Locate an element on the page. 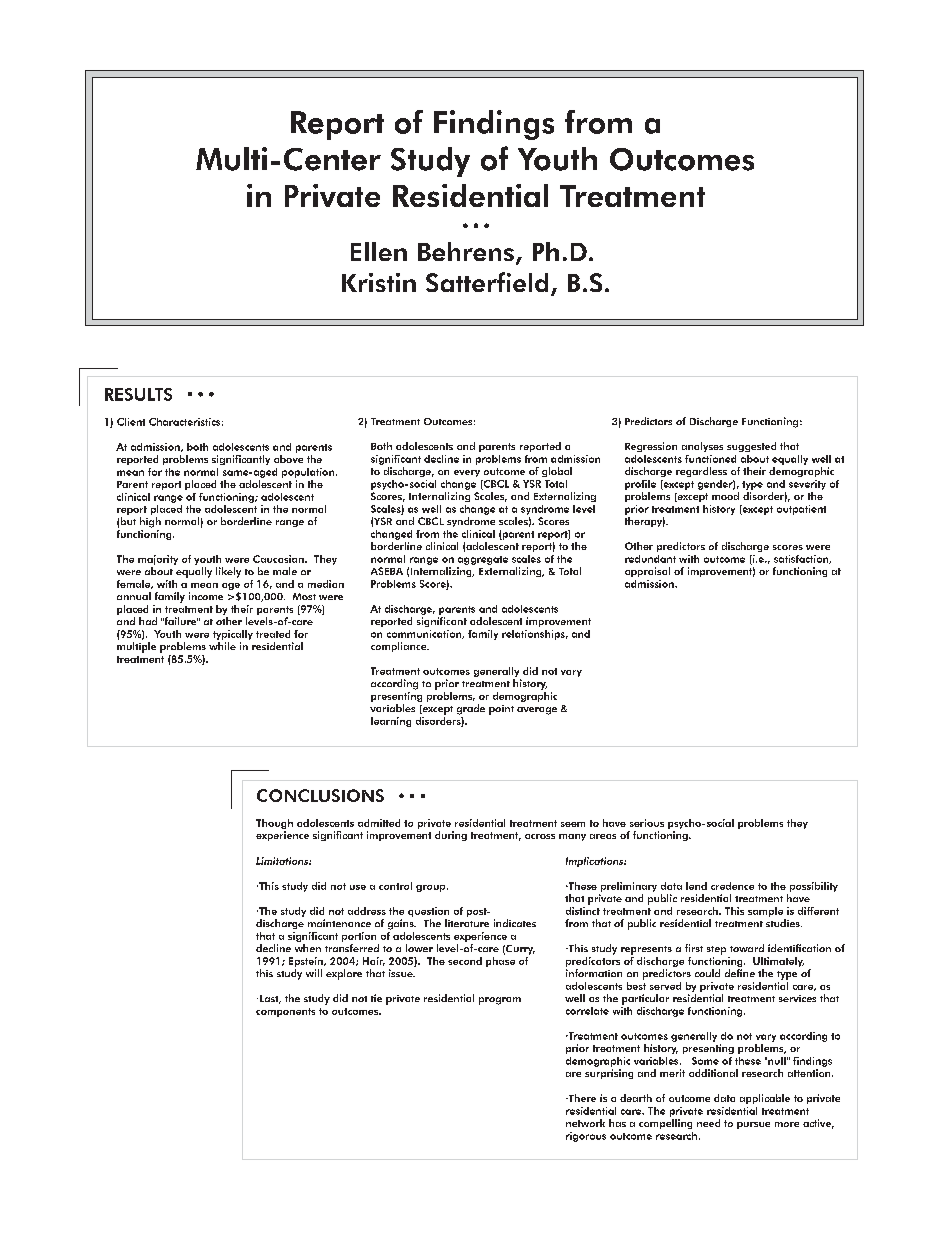  suggested is located at coordinates (751, 447).
